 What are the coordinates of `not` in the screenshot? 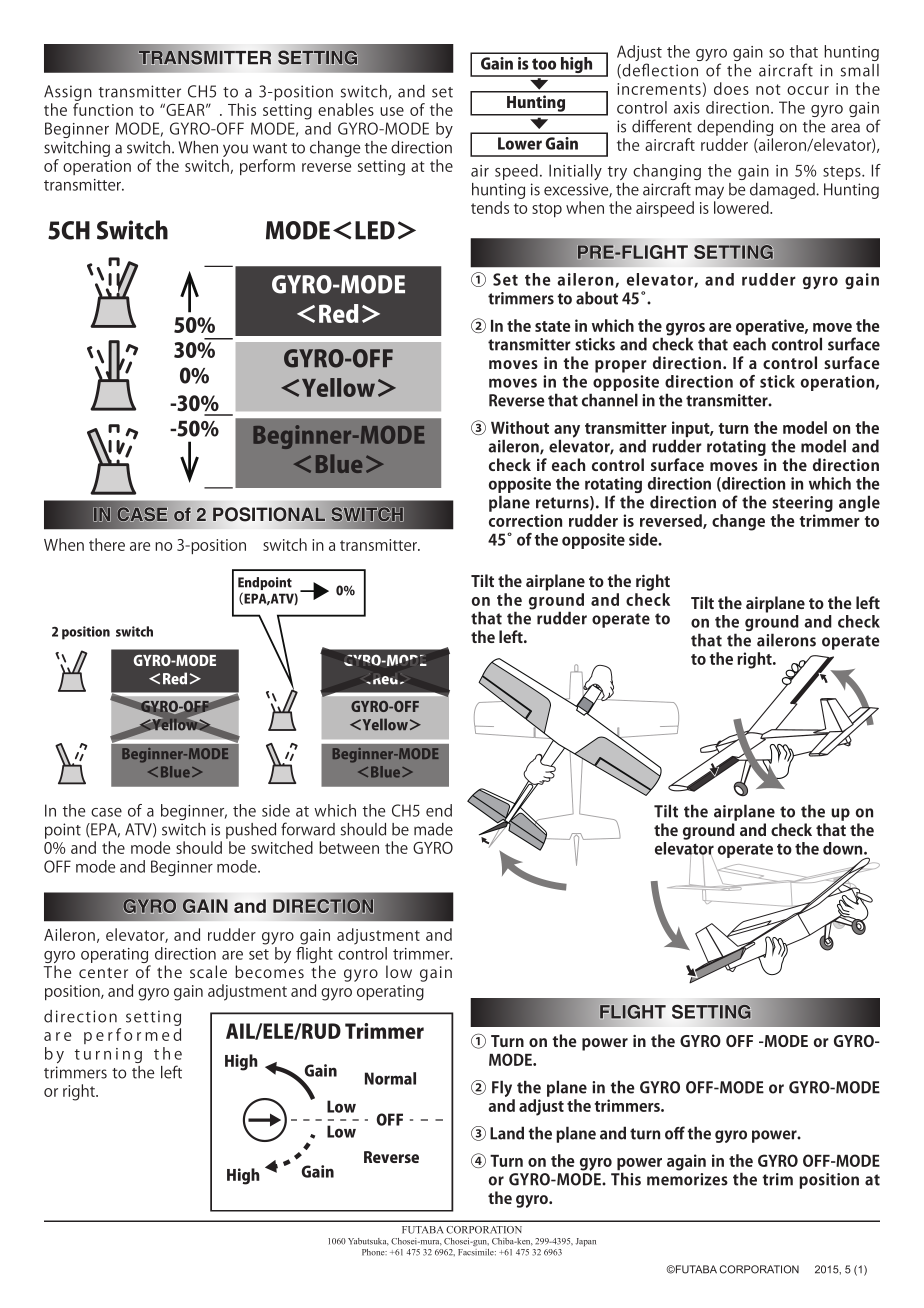 It's located at (768, 89).
